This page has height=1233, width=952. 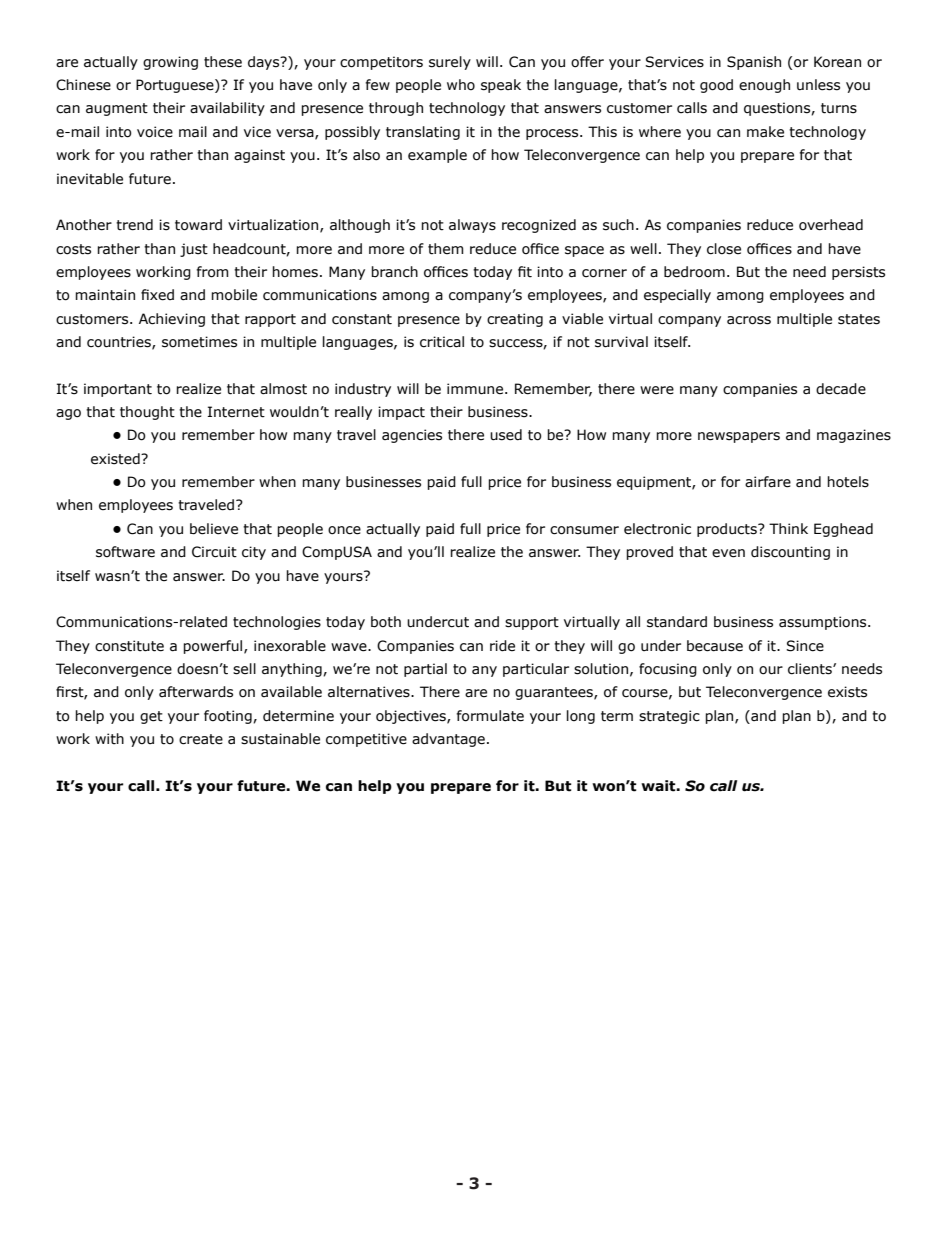 What do you see at coordinates (461, 85) in the page?
I see `who` at bounding box center [461, 85].
